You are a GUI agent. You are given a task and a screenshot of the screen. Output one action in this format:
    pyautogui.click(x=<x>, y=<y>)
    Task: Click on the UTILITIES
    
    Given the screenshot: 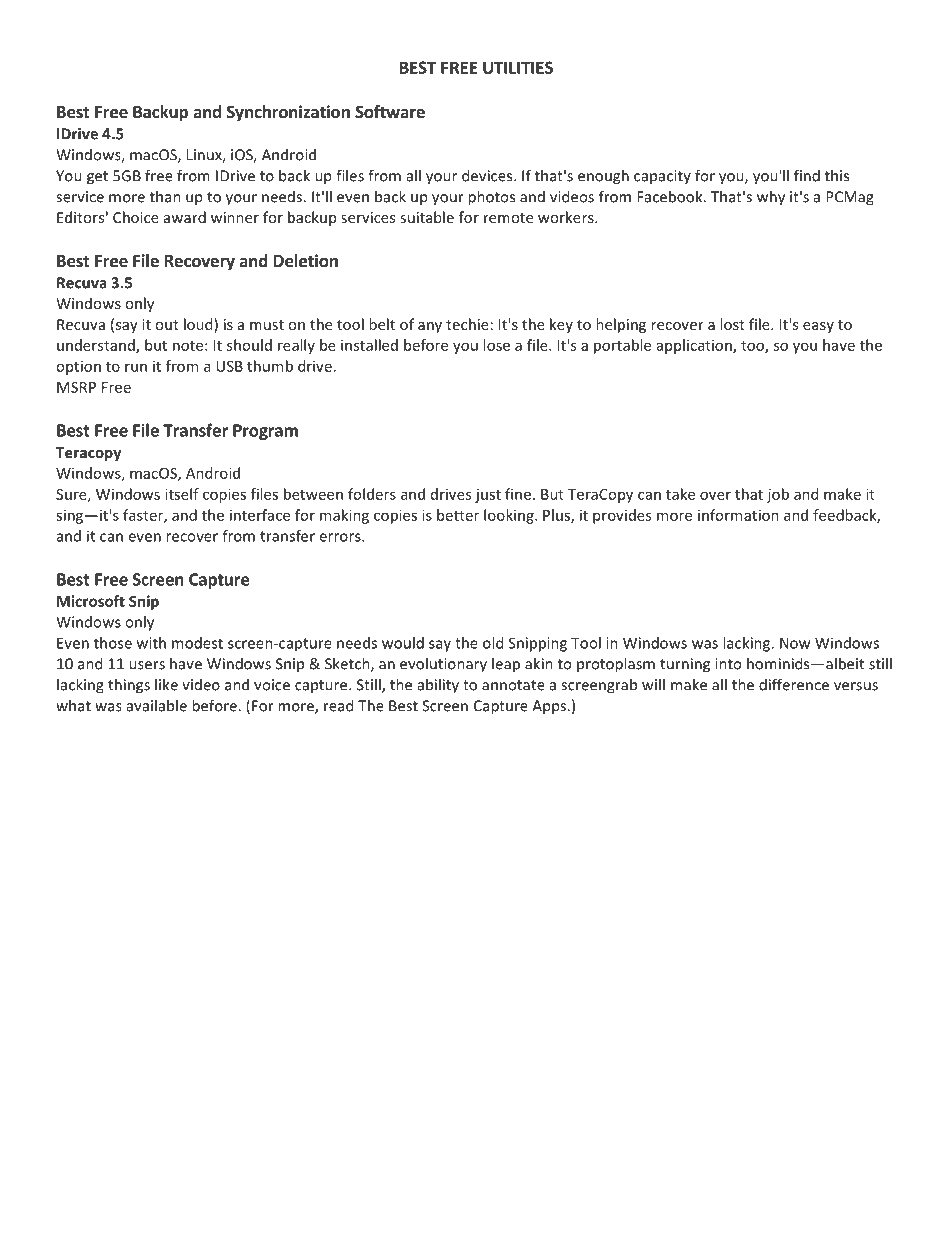 What is the action you would take?
    pyautogui.click(x=518, y=67)
